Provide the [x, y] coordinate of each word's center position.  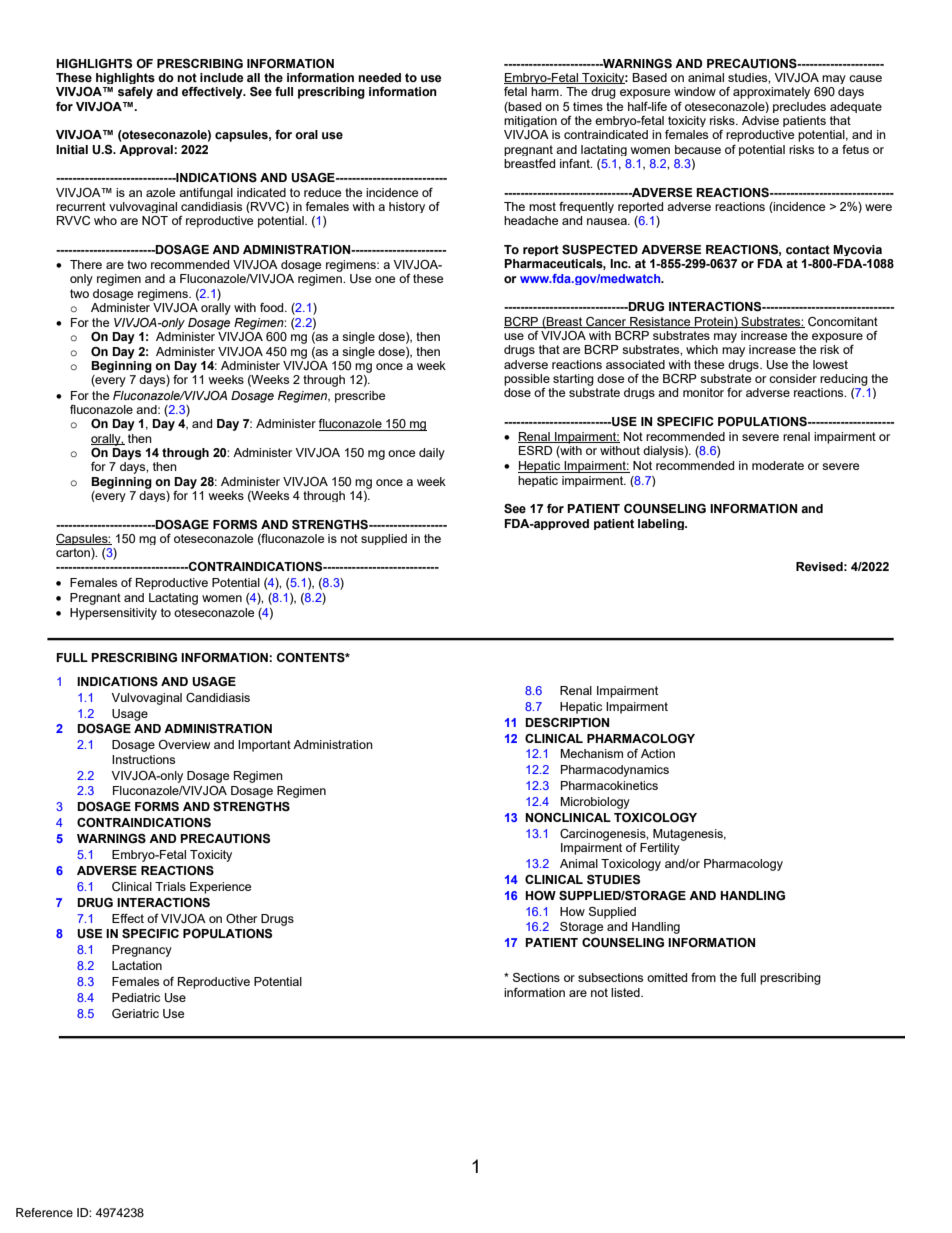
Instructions [143, 759]
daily [432, 454]
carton [74, 554]
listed [626, 992]
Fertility [660, 849]
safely [135, 93]
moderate [778, 465]
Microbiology [595, 803]
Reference [44, 1212]
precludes [799, 107]
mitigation [530, 121]
